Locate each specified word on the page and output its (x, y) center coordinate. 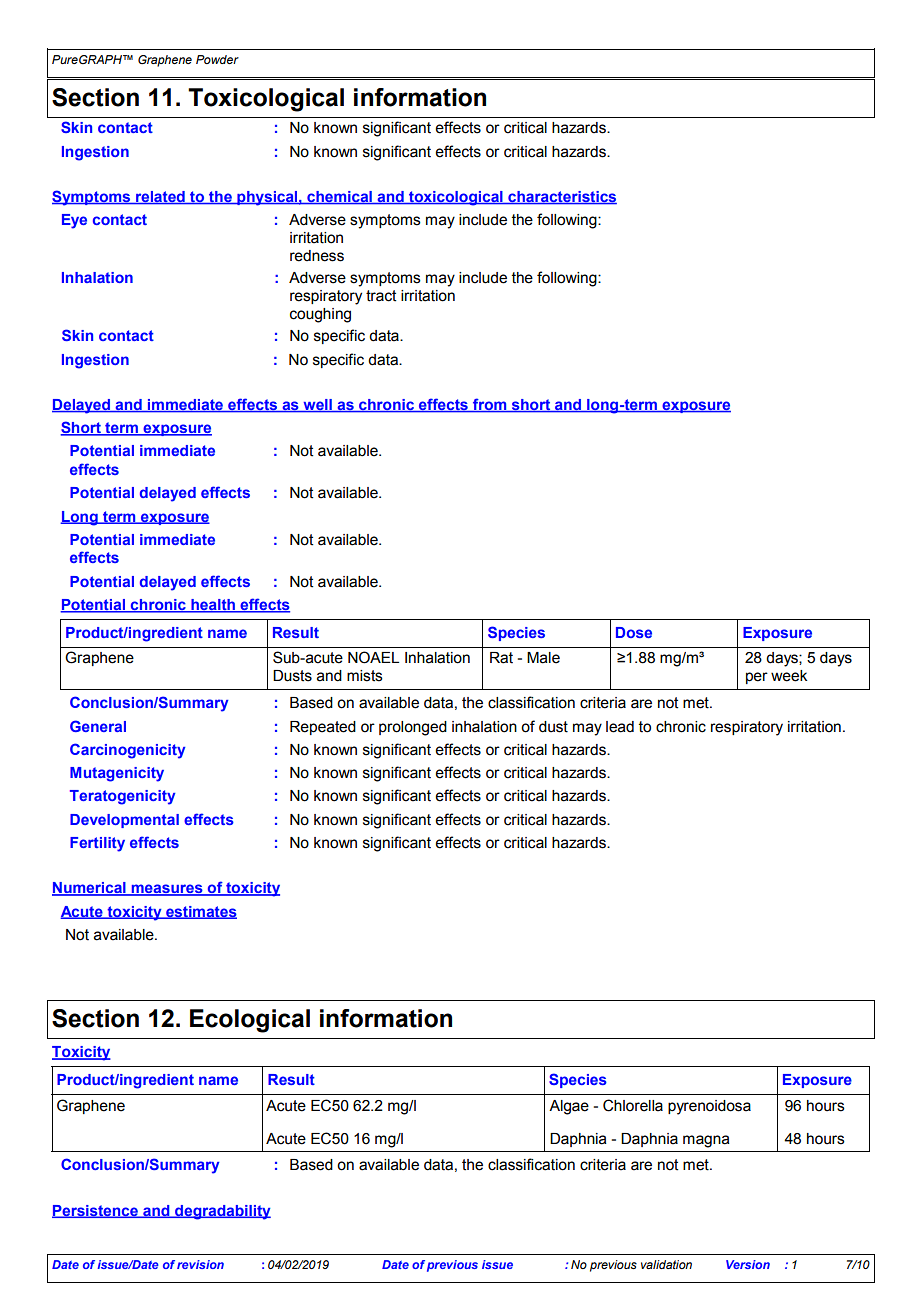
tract (381, 296)
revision (200, 1264)
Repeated (323, 728)
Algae (569, 1107)
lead (620, 727)
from (489, 405)
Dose (634, 632)
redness (317, 256)
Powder (217, 59)
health (213, 606)
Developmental (124, 821)
